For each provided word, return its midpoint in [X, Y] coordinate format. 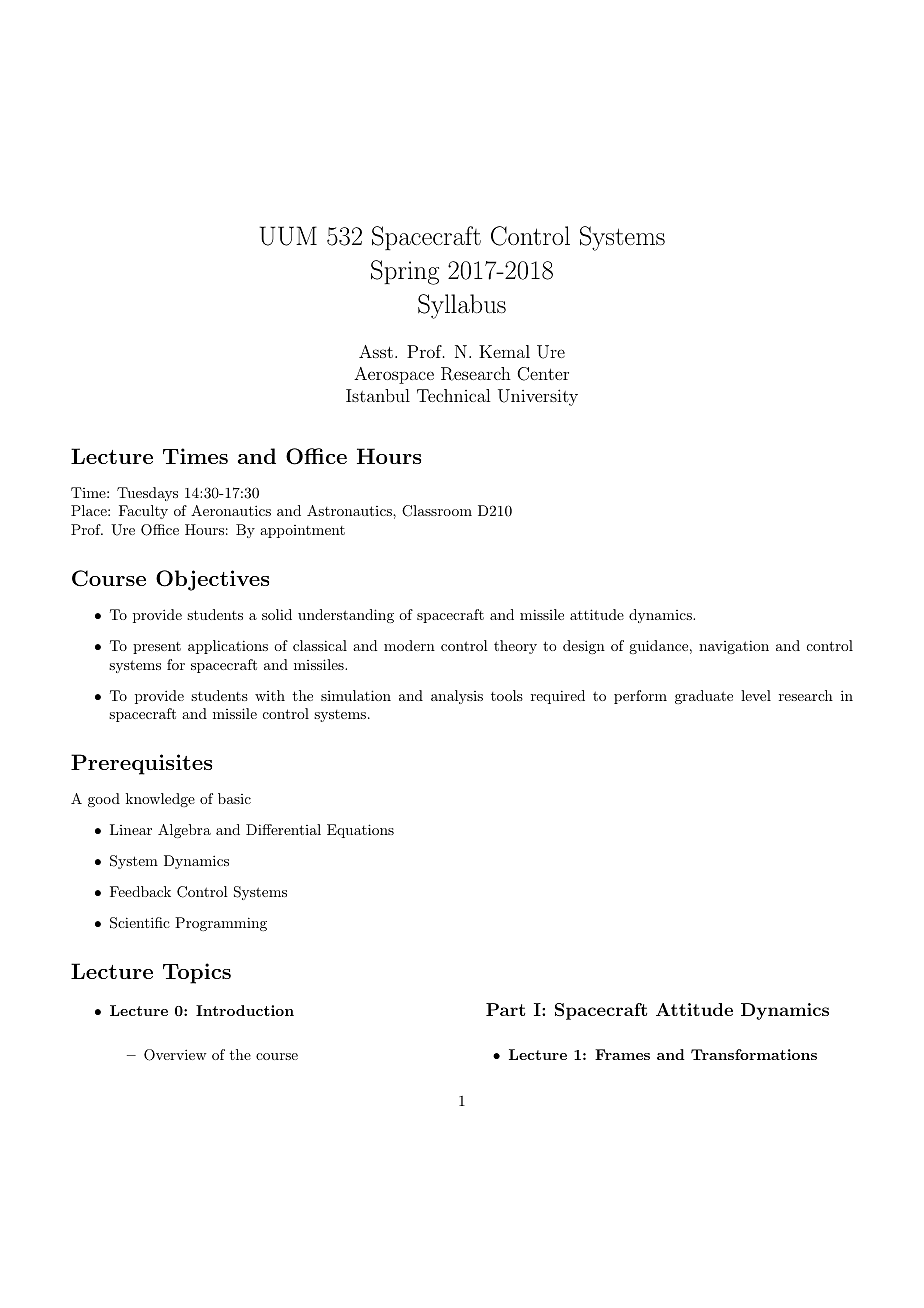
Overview [175, 1055]
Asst [376, 351]
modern [409, 645]
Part [505, 1009]
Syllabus [462, 306]
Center [543, 374]
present [157, 648]
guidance [658, 647]
